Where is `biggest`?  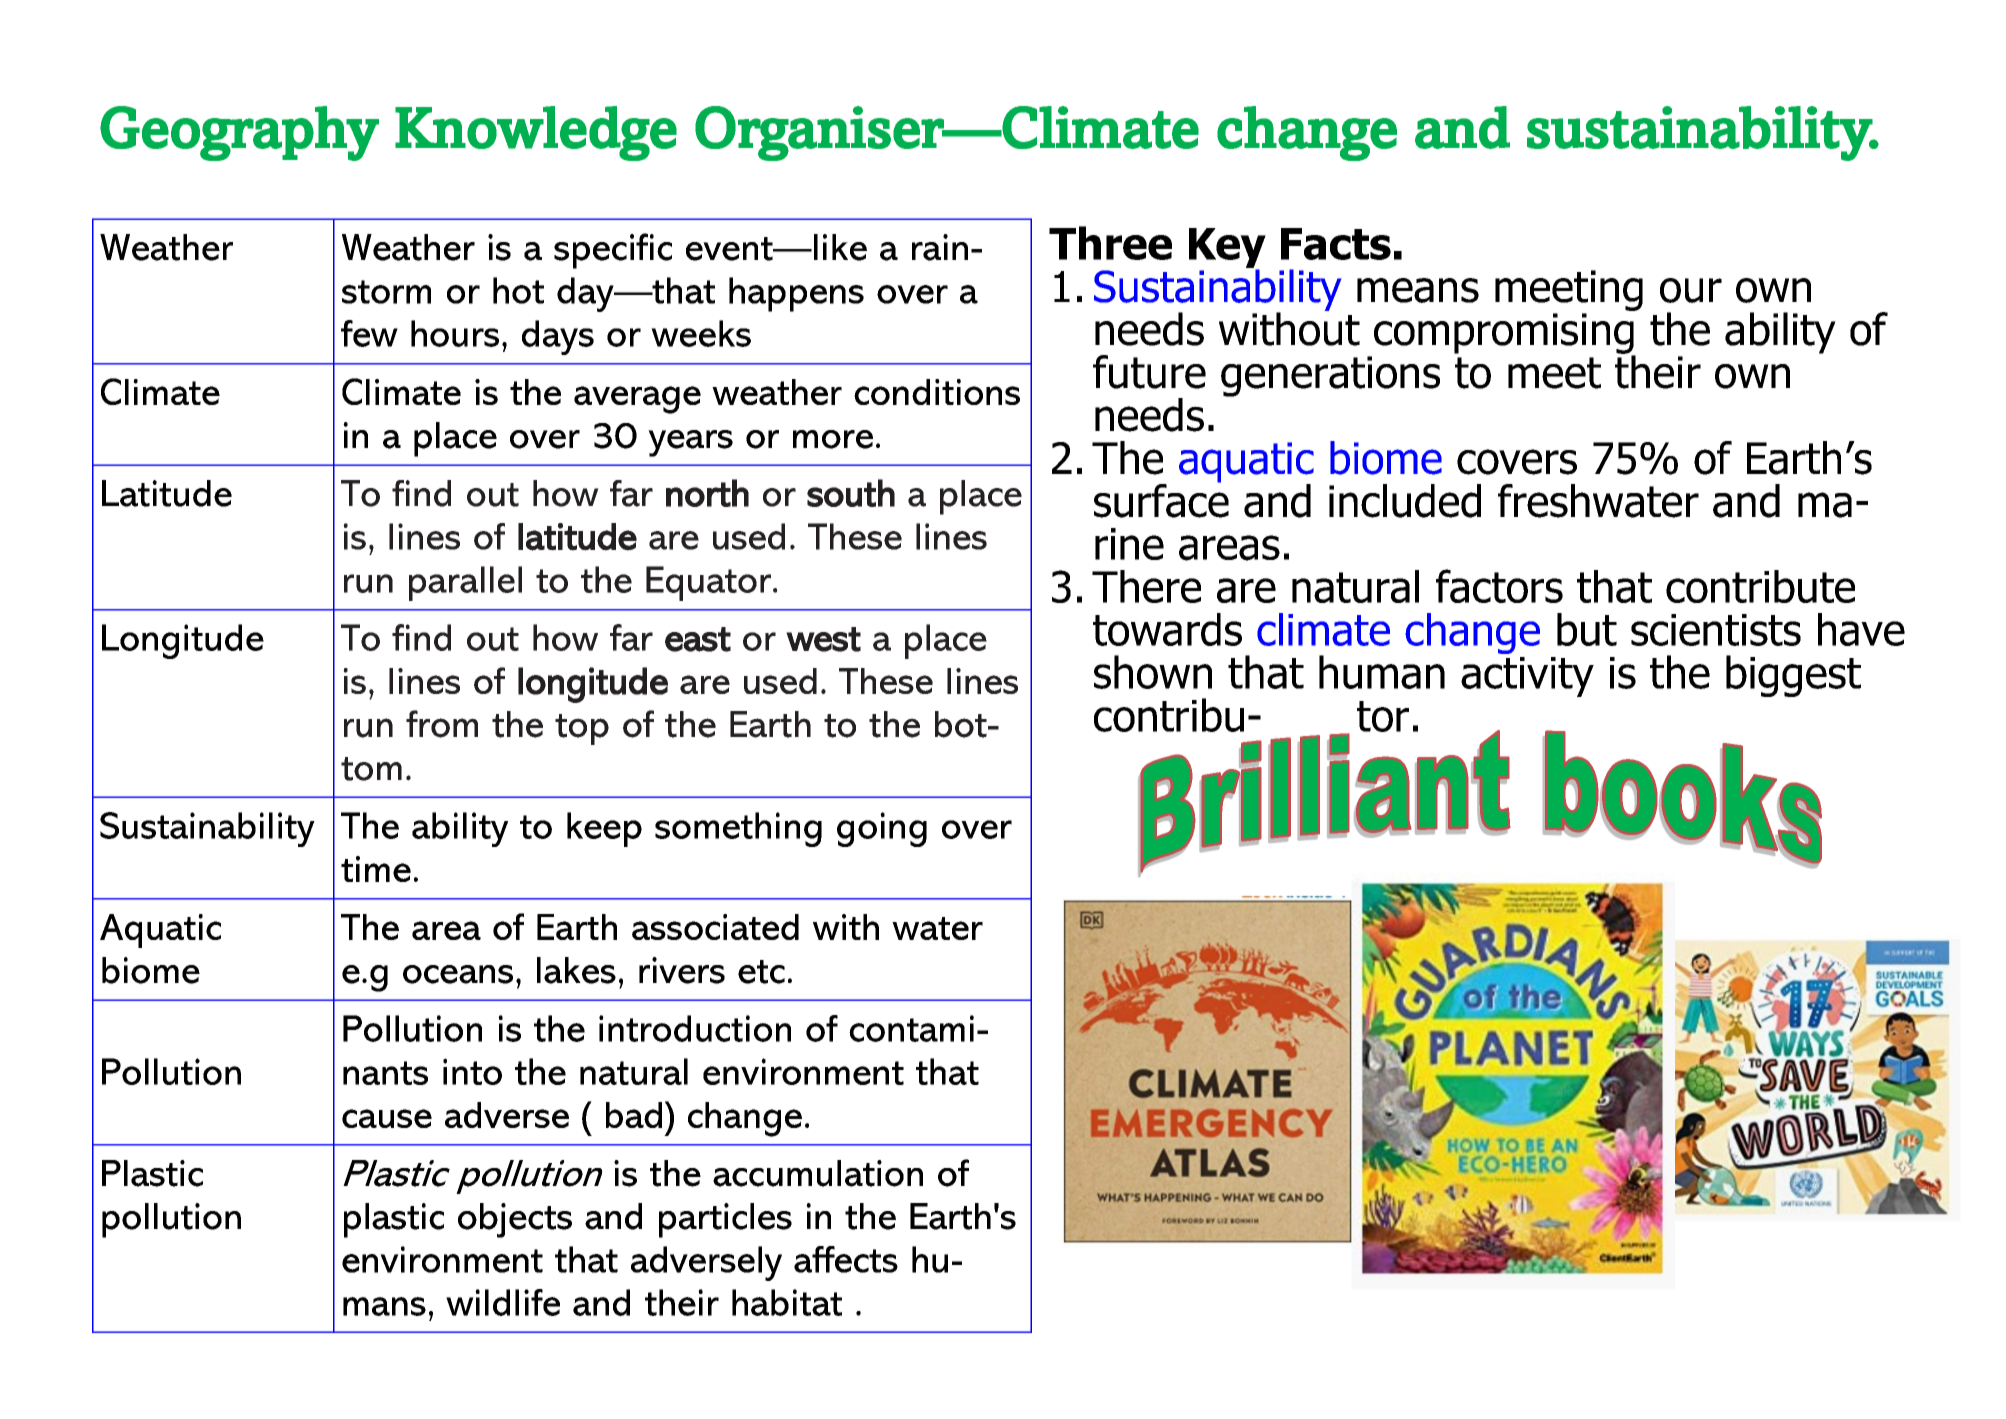 biggest is located at coordinates (1793, 676).
